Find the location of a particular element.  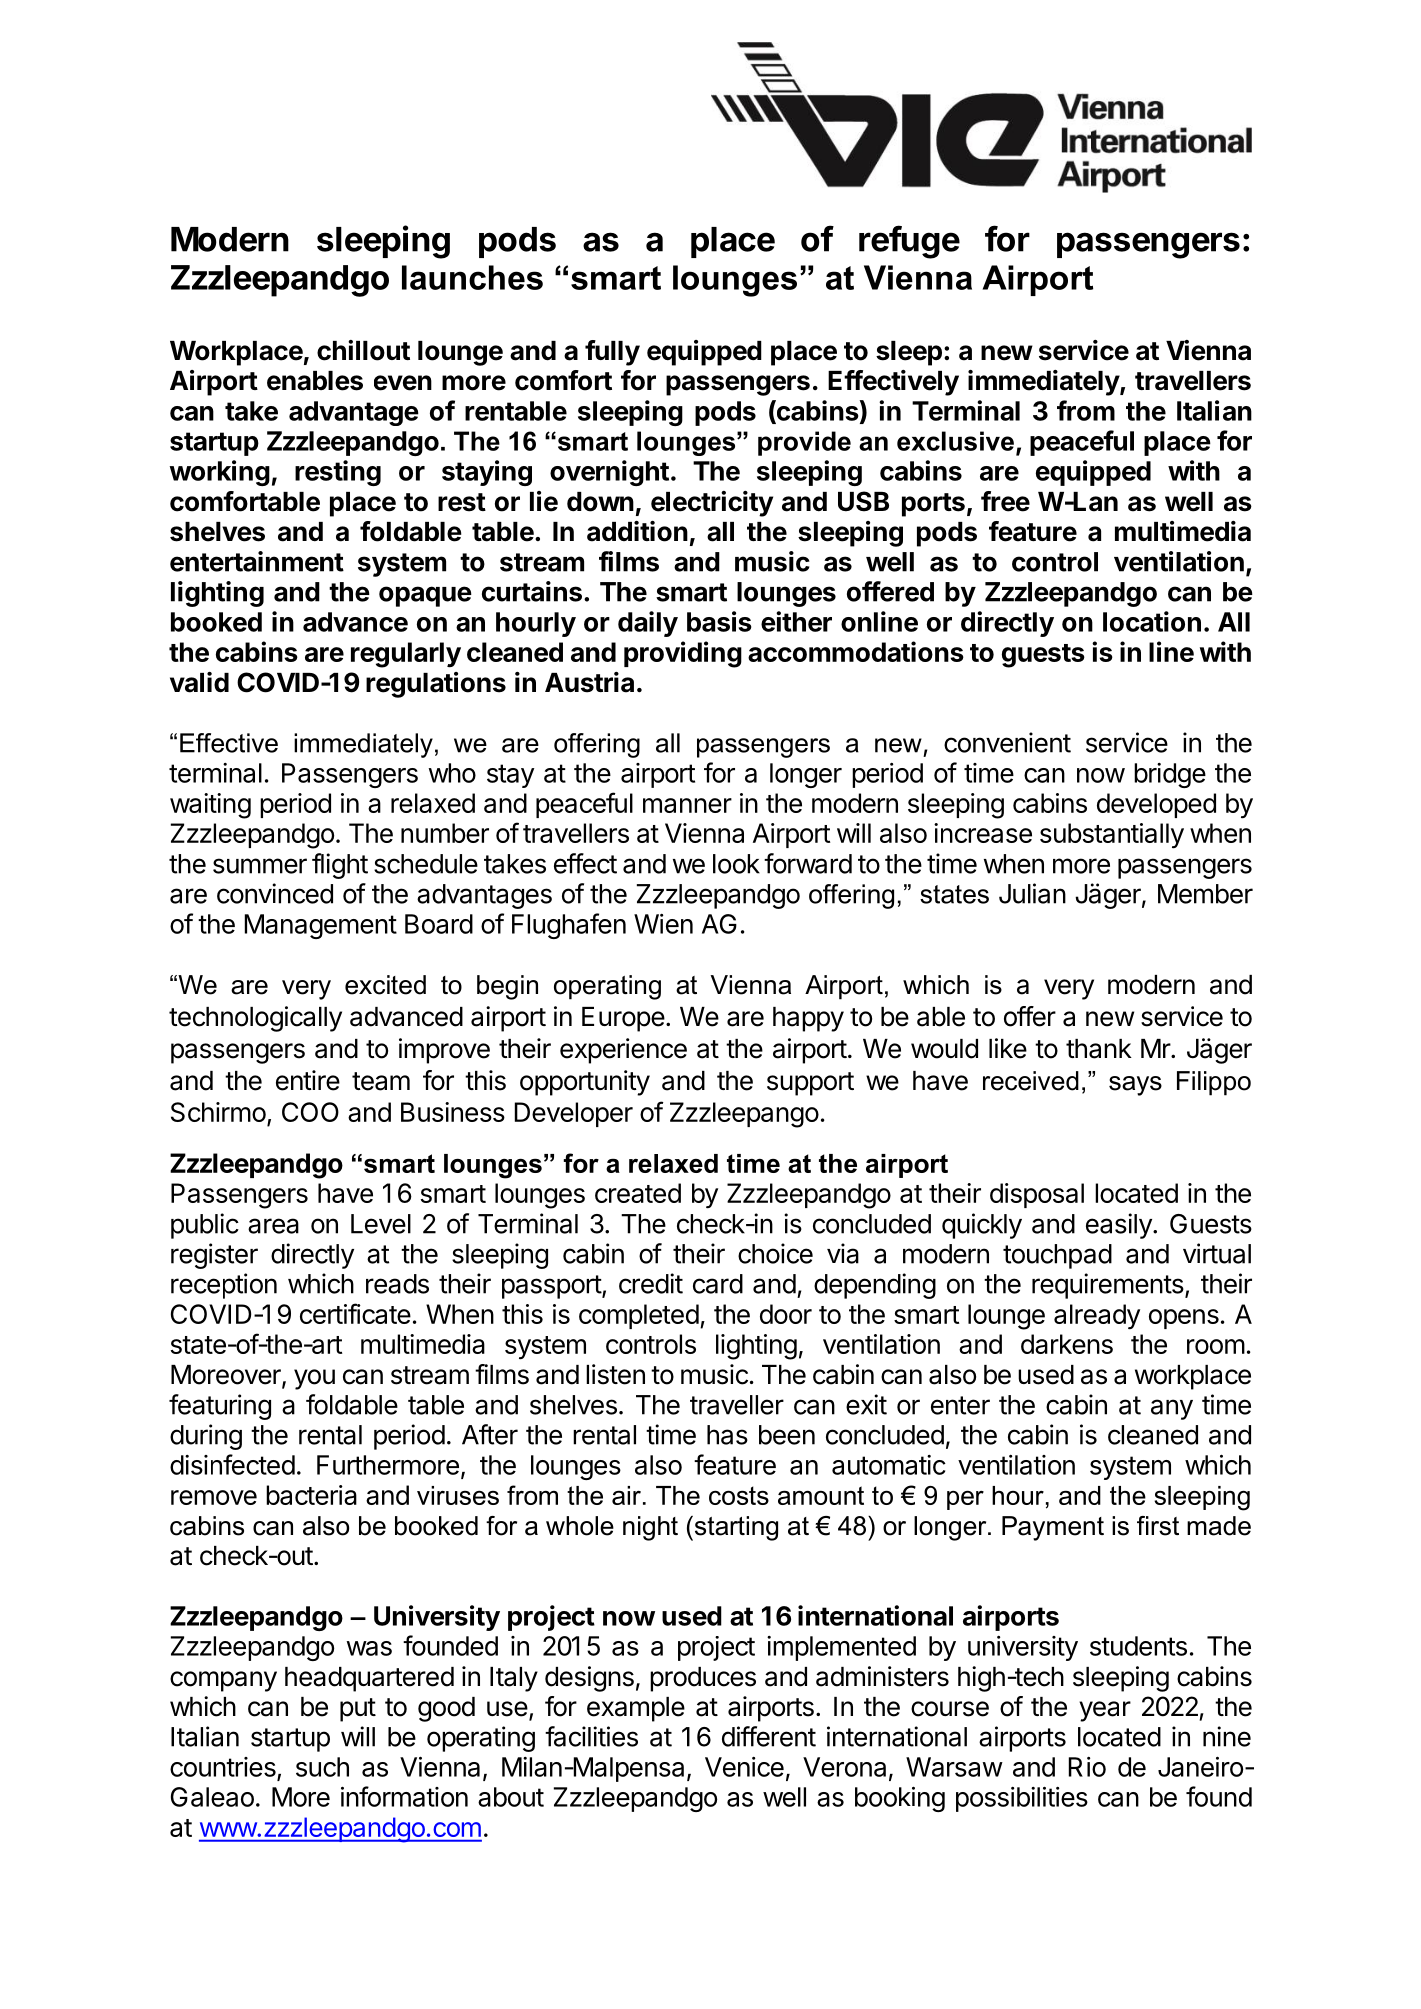

card is located at coordinates (718, 1284).
